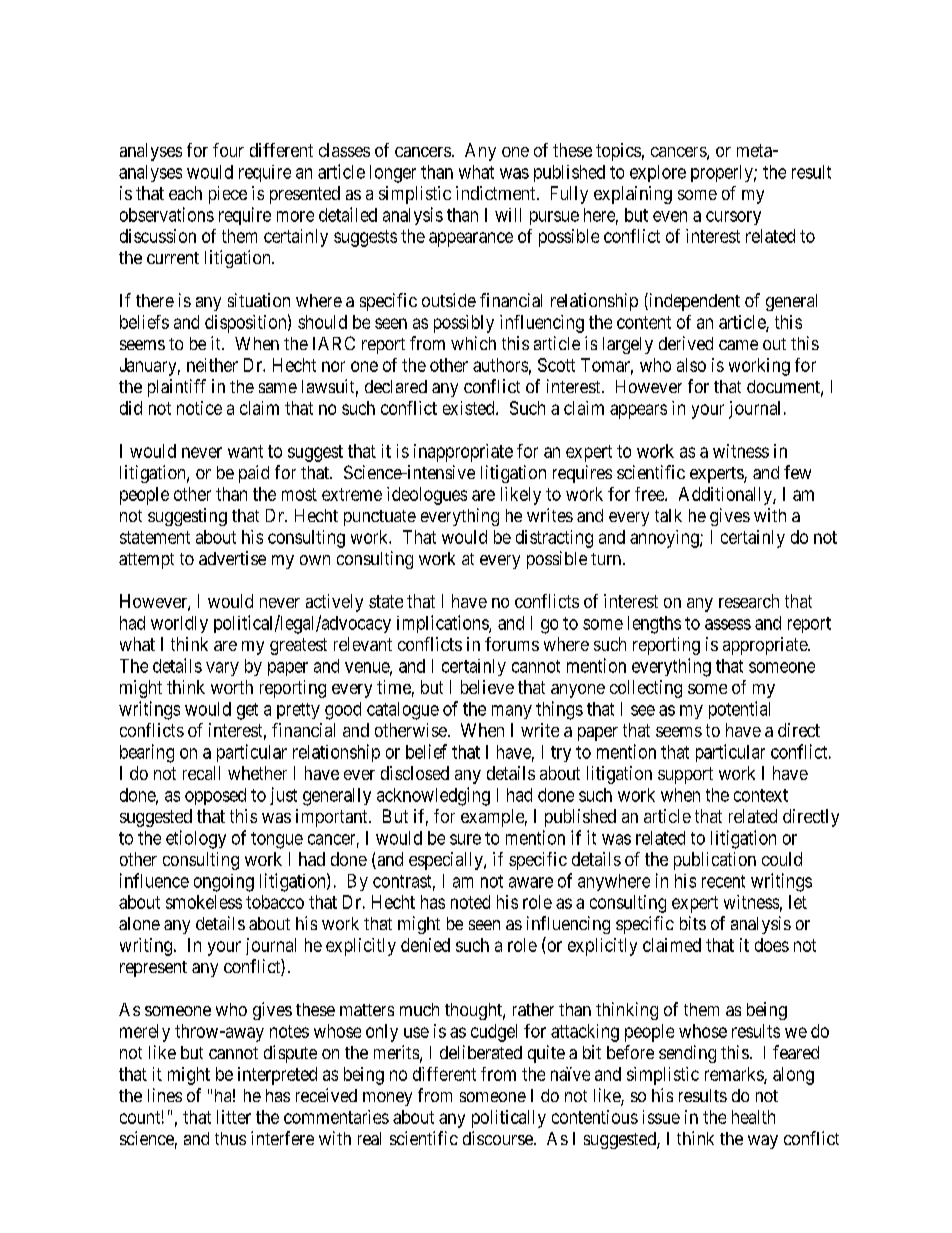 The width and height of the page is (952, 1233). What do you see at coordinates (234, 1117) in the page?
I see `litter` at bounding box center [234, 1117].
